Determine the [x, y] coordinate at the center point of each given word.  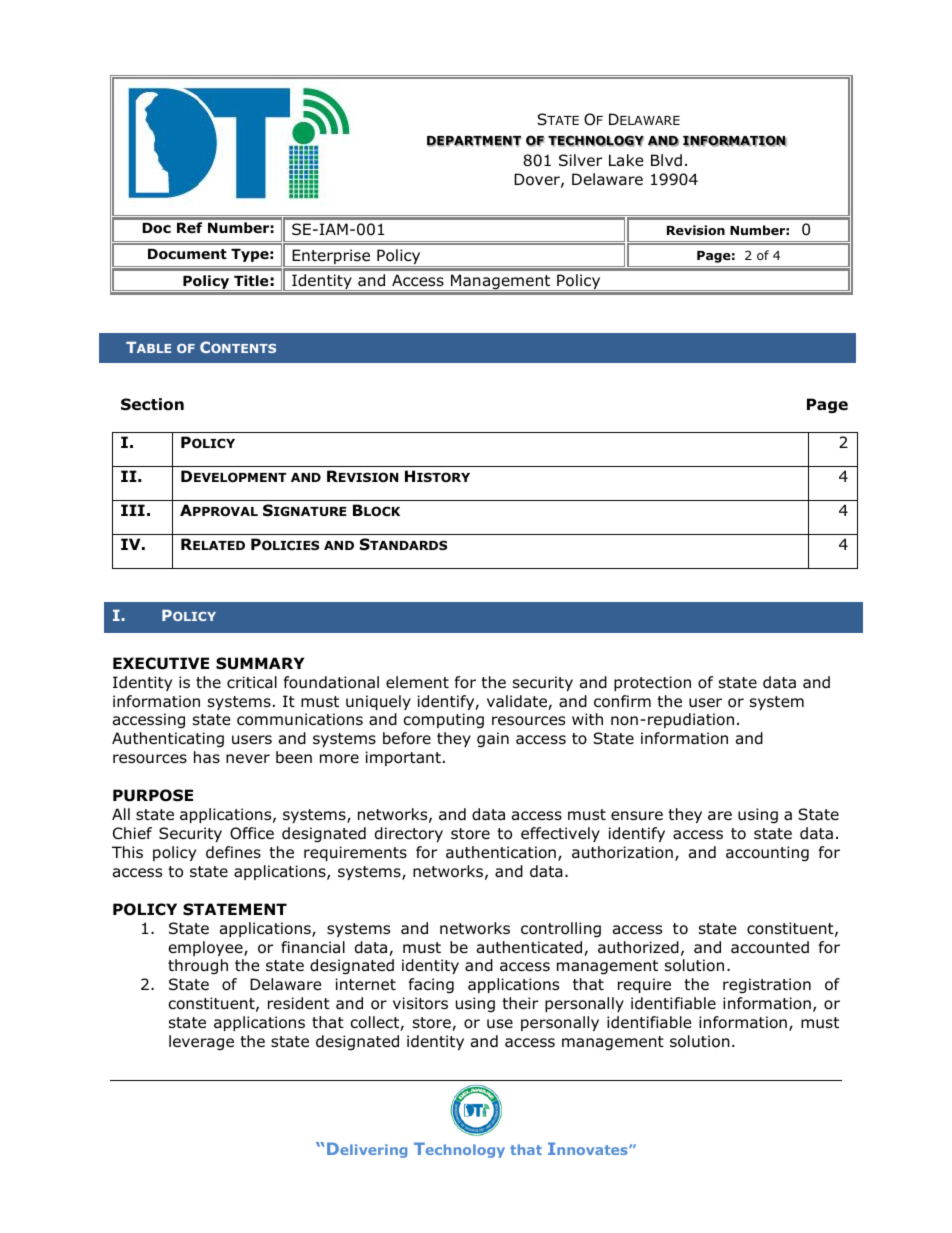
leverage [201, 1042]
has [207, 757]
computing [444, 720]
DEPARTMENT [474, 141]
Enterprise [331, 258]
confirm [622, 701]
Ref [189, 227]
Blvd [666, 160]
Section [152, 404]
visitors [420, 1003]
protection [652, 683]
